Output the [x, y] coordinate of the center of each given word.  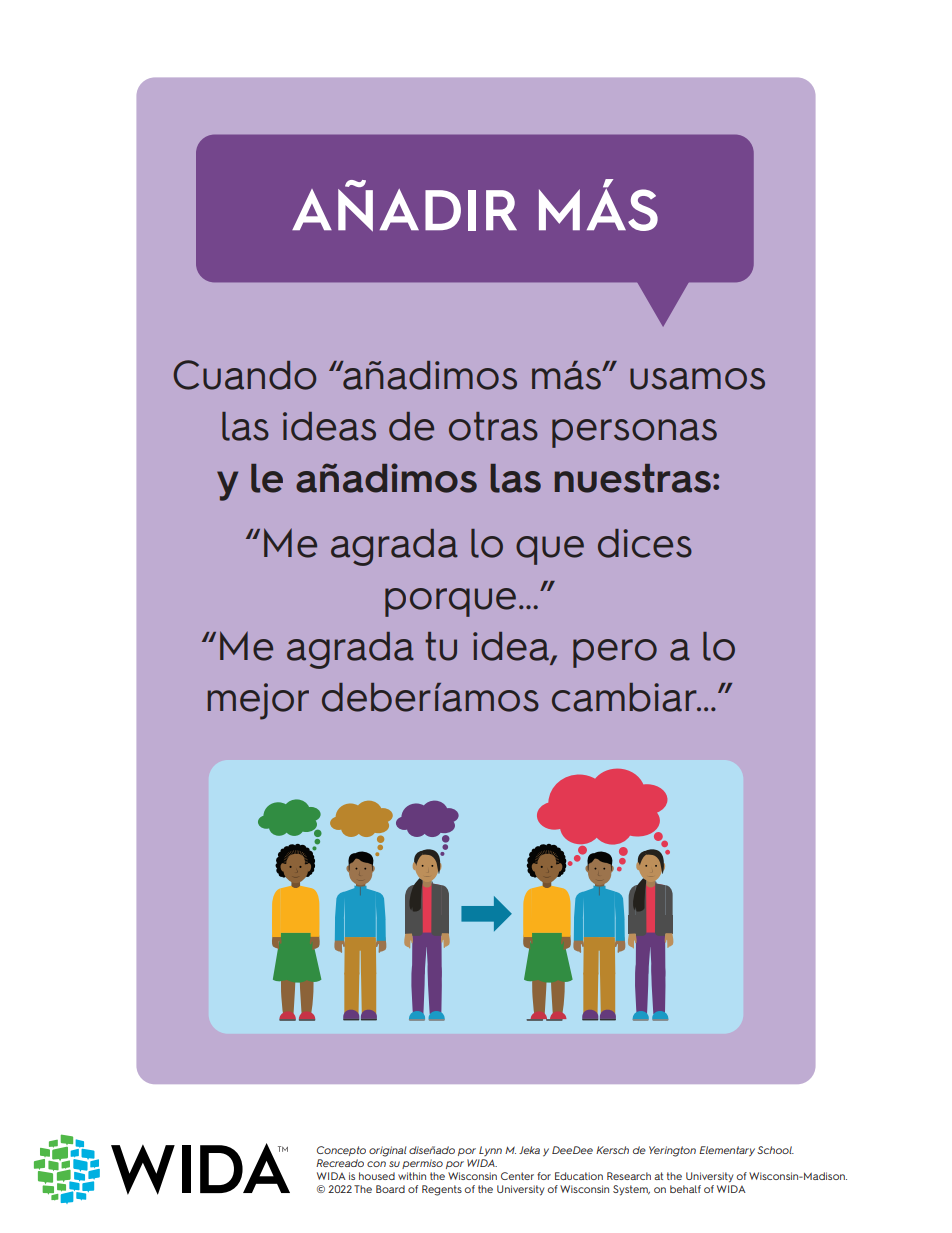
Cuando [244, 375]
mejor [258, 701]
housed [377, 1176]
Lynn [490, 1151]
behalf [685, 1189]
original [388, 1151]
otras [493, 426]
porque [450, 602]
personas [634, 433]
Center [517, 1176]
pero [615, 653]
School [775, 1150]
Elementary [727, 1151]
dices [645, 543]
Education [579, 1176]
